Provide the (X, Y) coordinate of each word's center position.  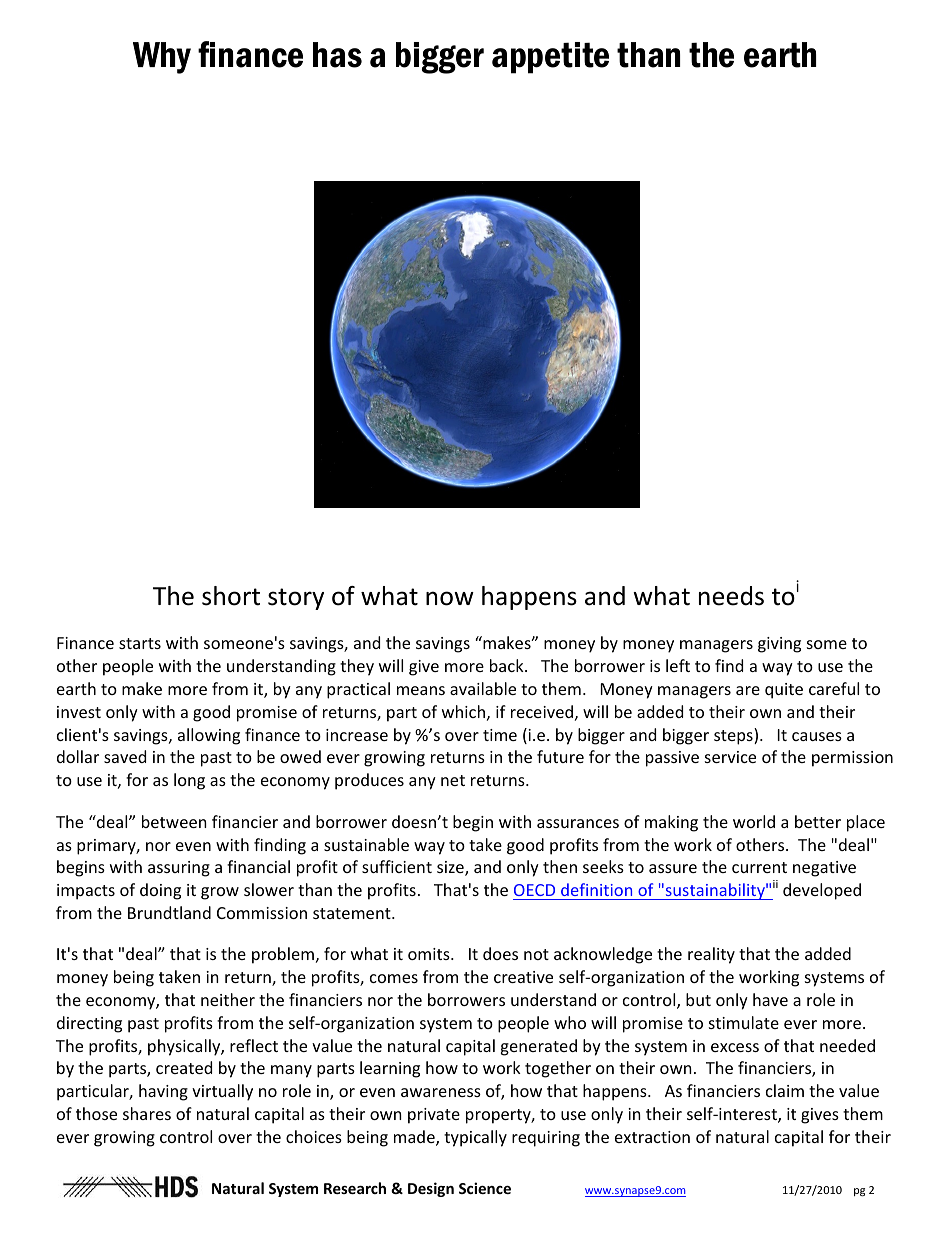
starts (140, 643)
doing (160, 891)
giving (779, 645)
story (296, 599)
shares (147, 1113)
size (451, 868)
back (508, 665)
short (231, 596)
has (337, 55)
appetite (550, 58)
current (759, 867)
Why (162, 58)
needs (731, 596)
